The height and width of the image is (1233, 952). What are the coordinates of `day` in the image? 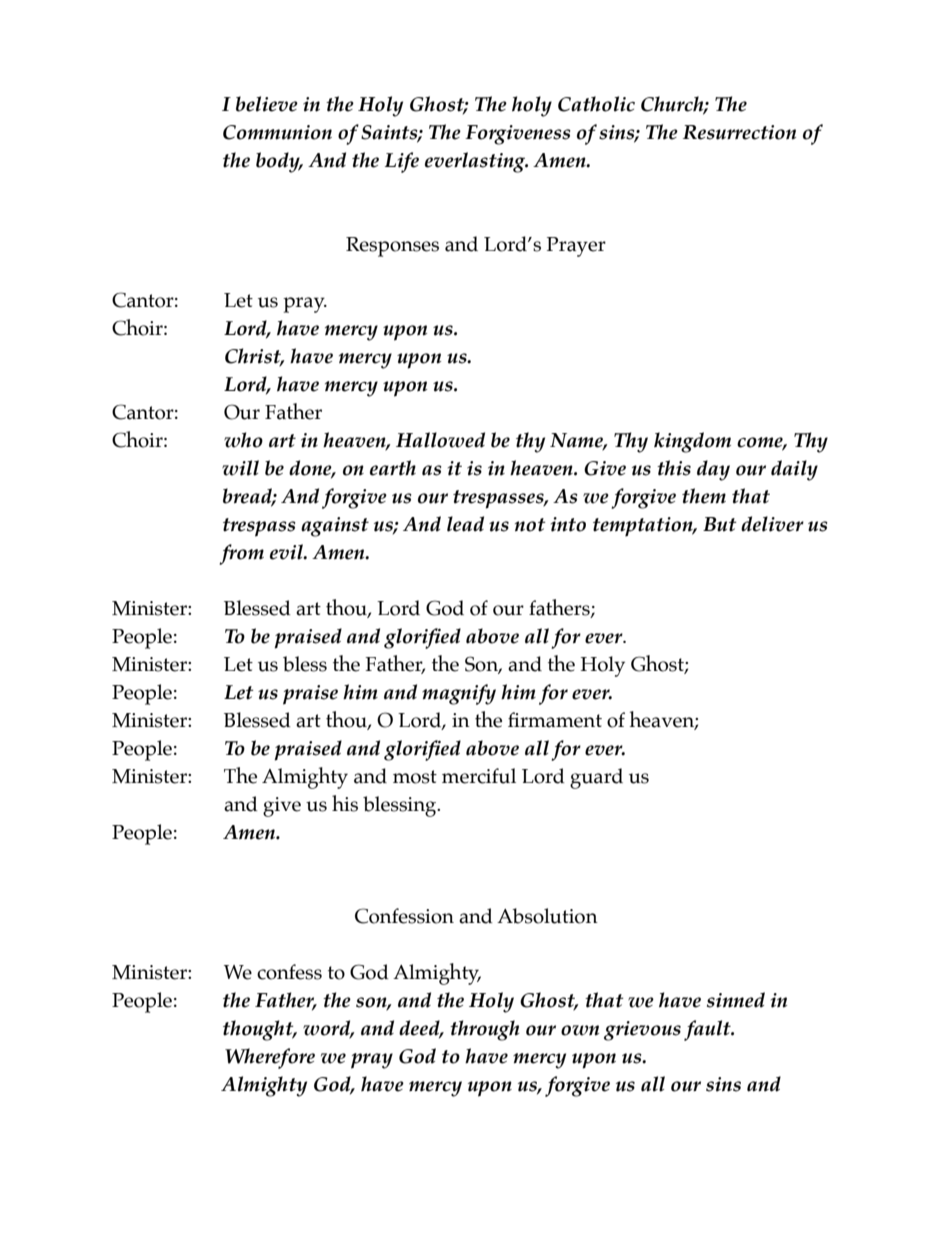 It's located at (713, 470).
